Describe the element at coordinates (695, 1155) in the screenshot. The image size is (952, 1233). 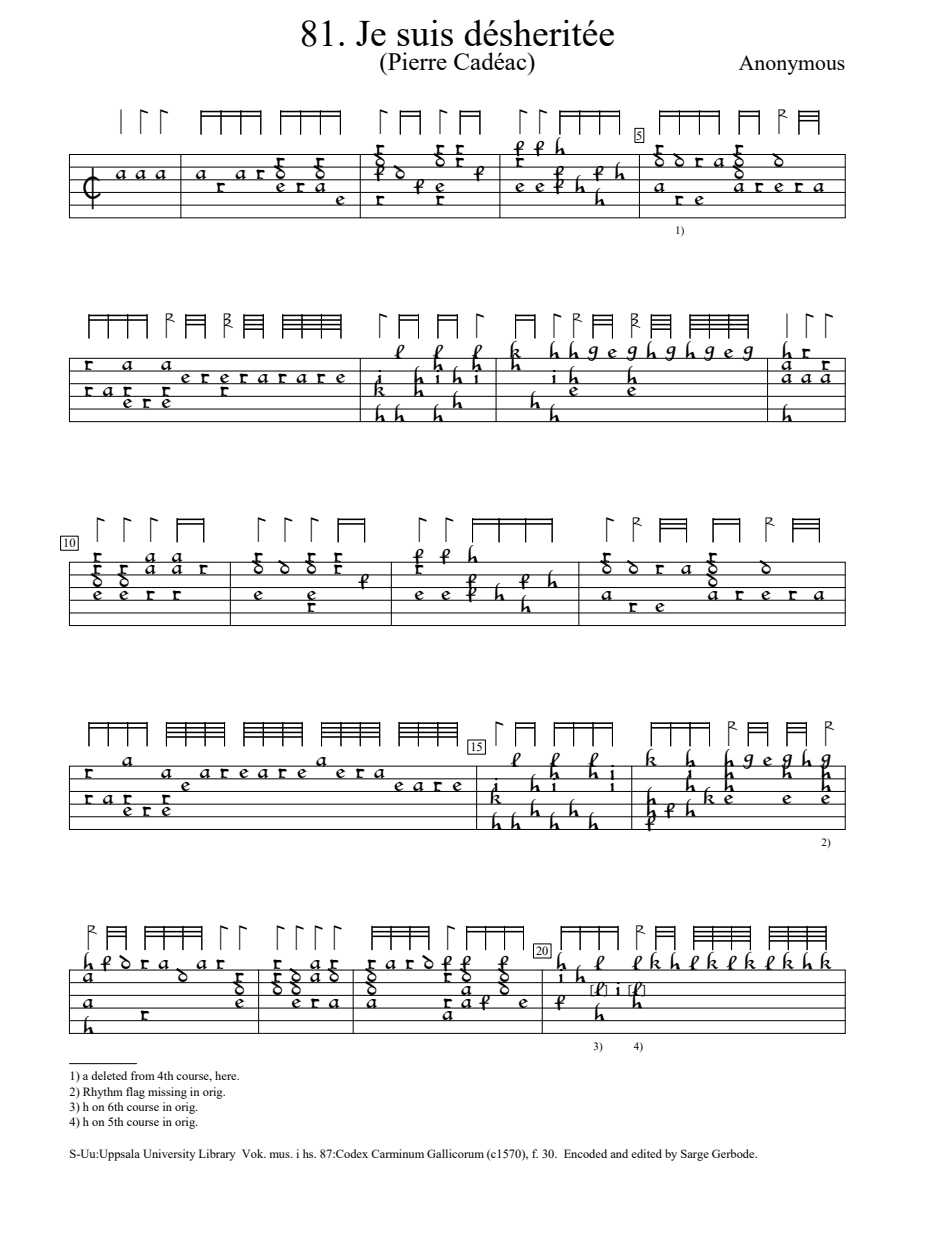
I see `Sarge` at that location.
